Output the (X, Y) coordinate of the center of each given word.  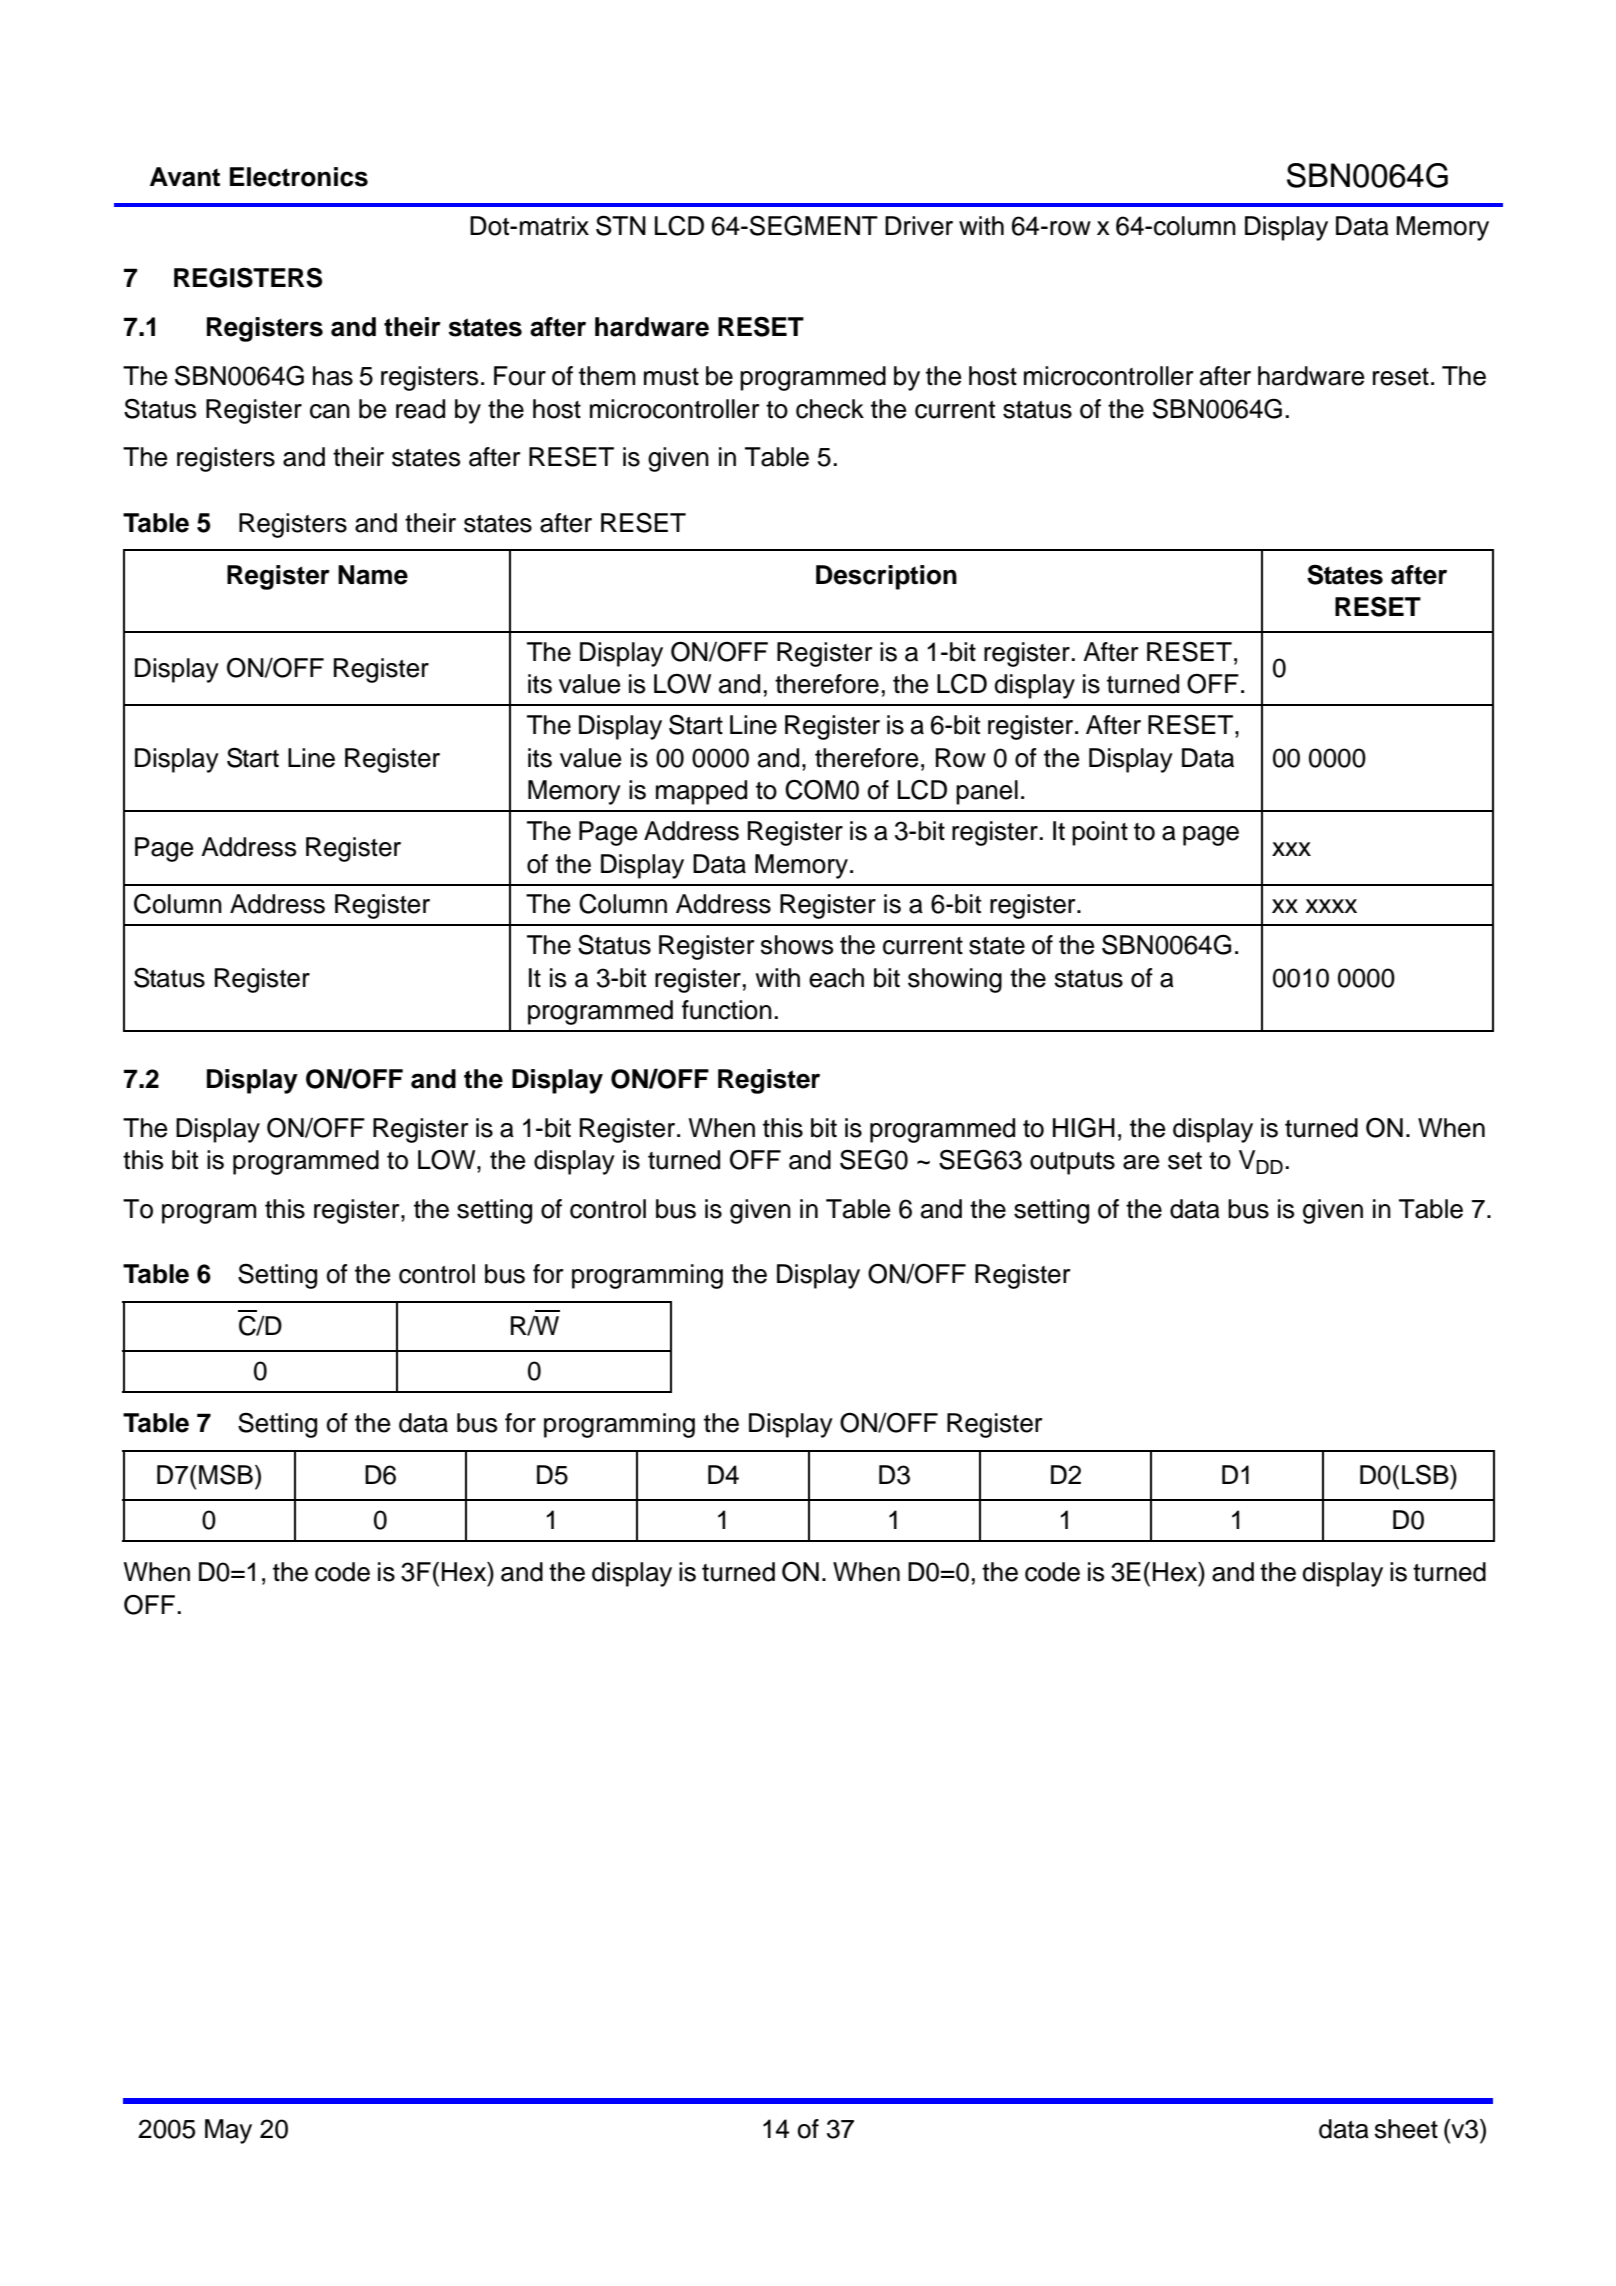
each (836, 978)
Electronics (299, 177)
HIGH (1084, 1127)
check (830, 409)
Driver (919, 226)
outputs (1072, 1163)
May (228, 2131)
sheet (1406, 2129)
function (727, 1010)
